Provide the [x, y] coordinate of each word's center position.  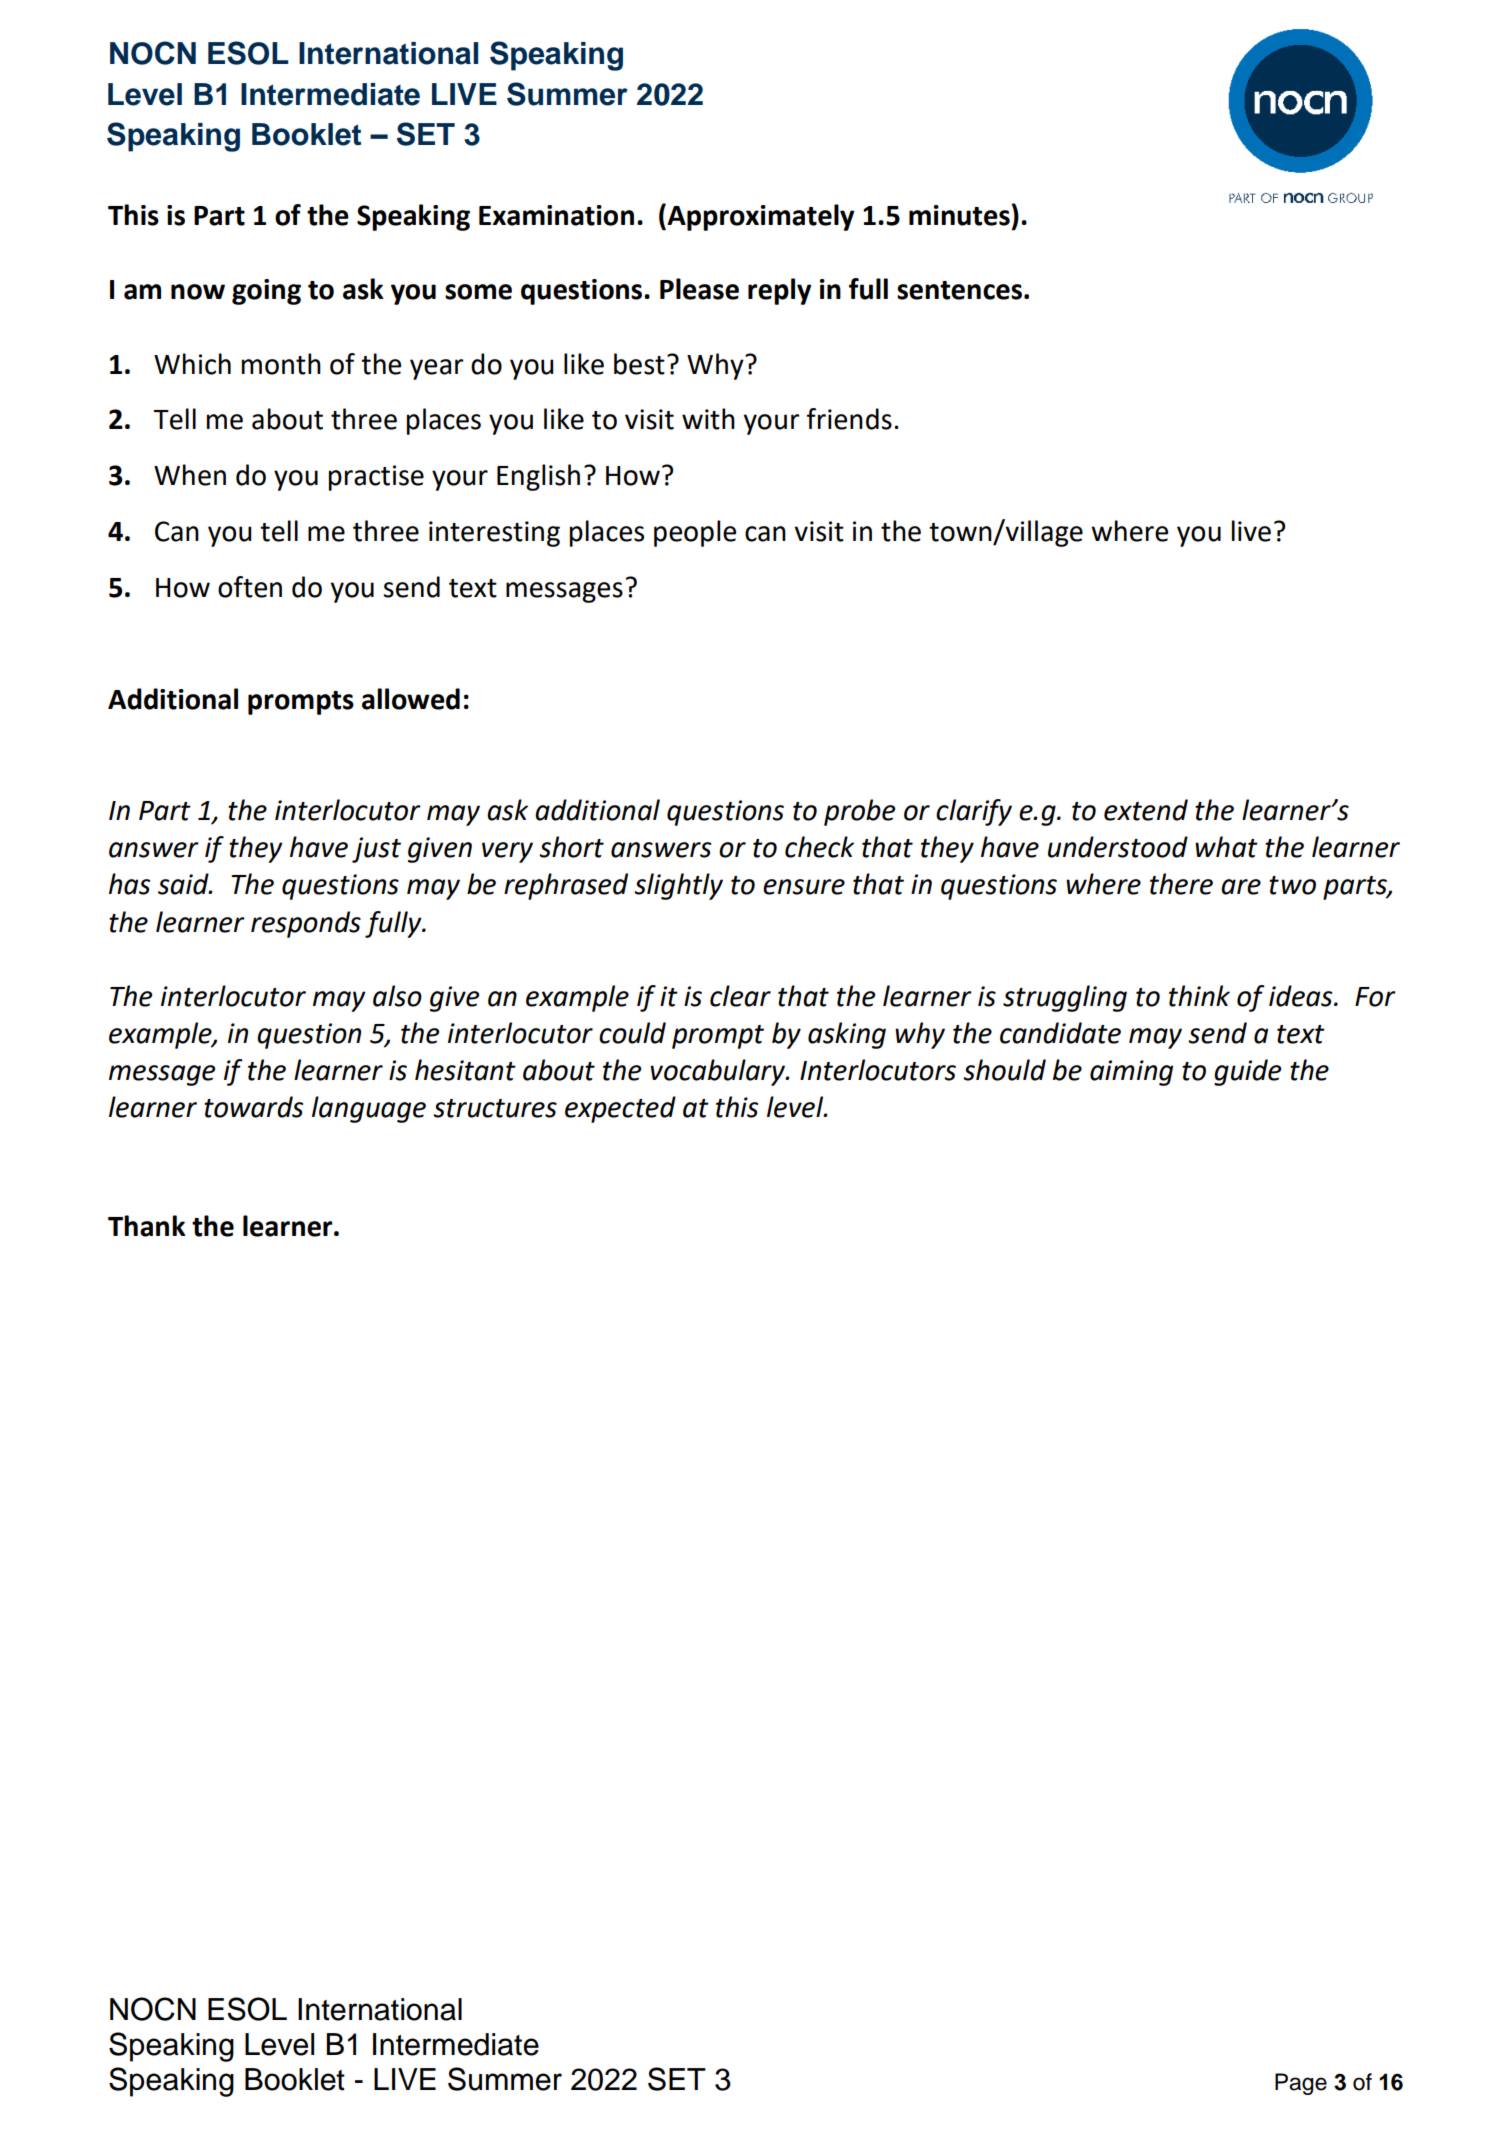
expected [620, 1109]
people [695, 533]
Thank [147, 1226]
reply [779, 291]
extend [1146, 810]
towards [253, 1107]
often [250, 587]
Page [1301, 2084]
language [369, 1109]
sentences [959, 290]
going [266, 292]
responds [306, 924]
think [1199, 996]
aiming [1131, 1073]
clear [740, 996]
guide [1247, 1072]
